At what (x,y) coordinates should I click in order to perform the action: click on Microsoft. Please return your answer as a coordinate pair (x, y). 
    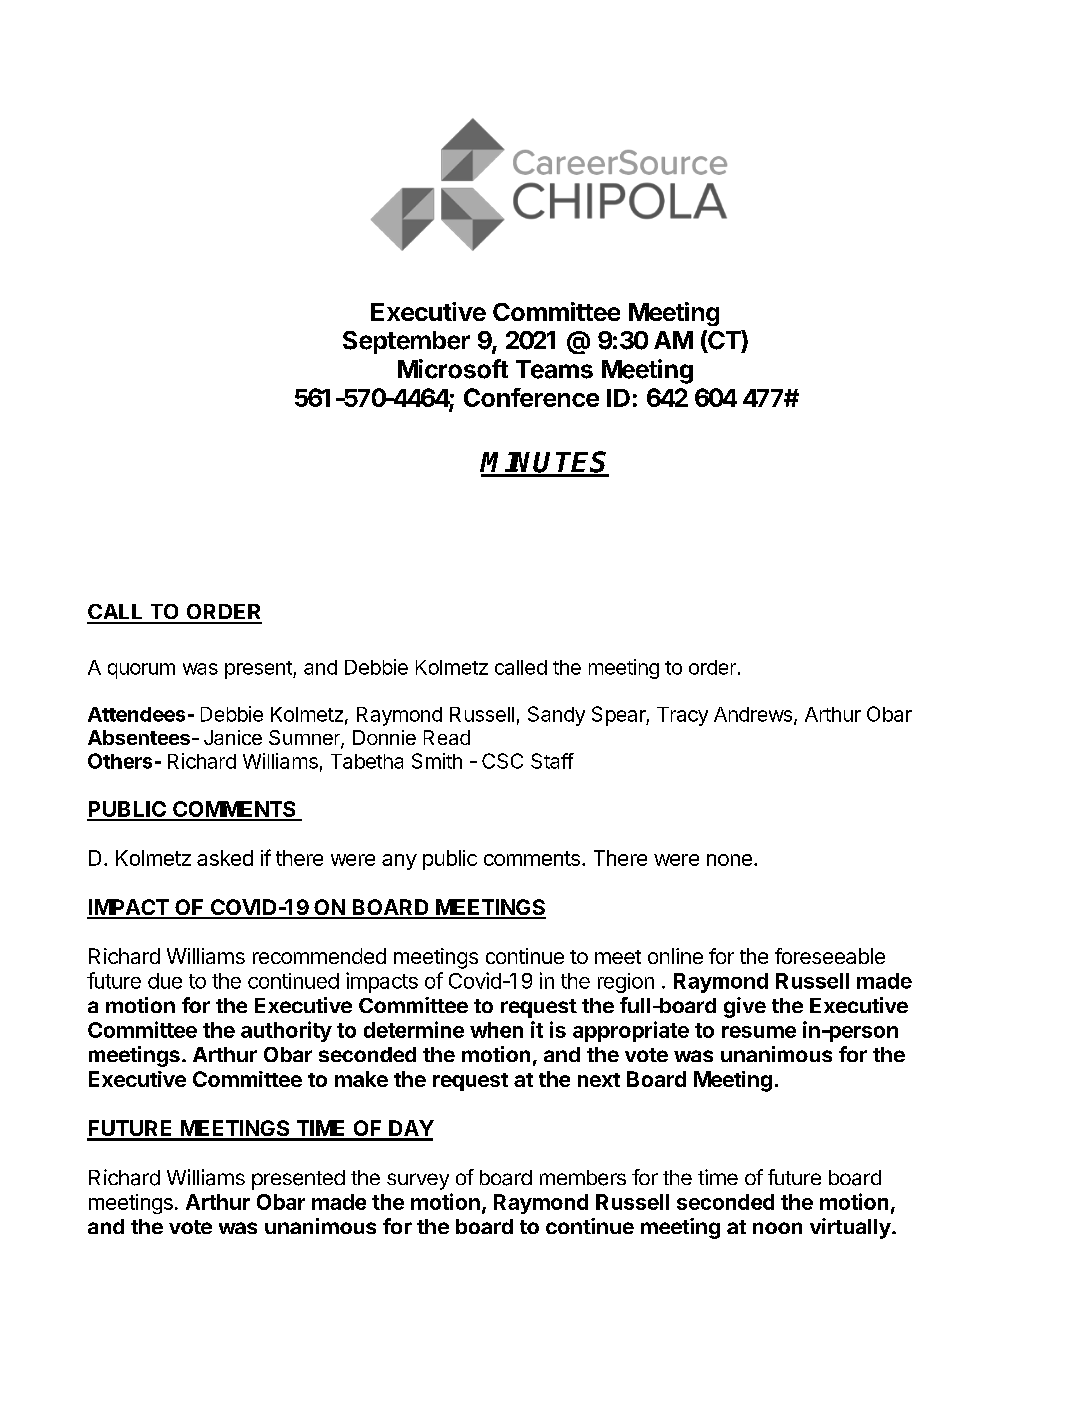
    Looking at the image, I should click on (453, 369).
